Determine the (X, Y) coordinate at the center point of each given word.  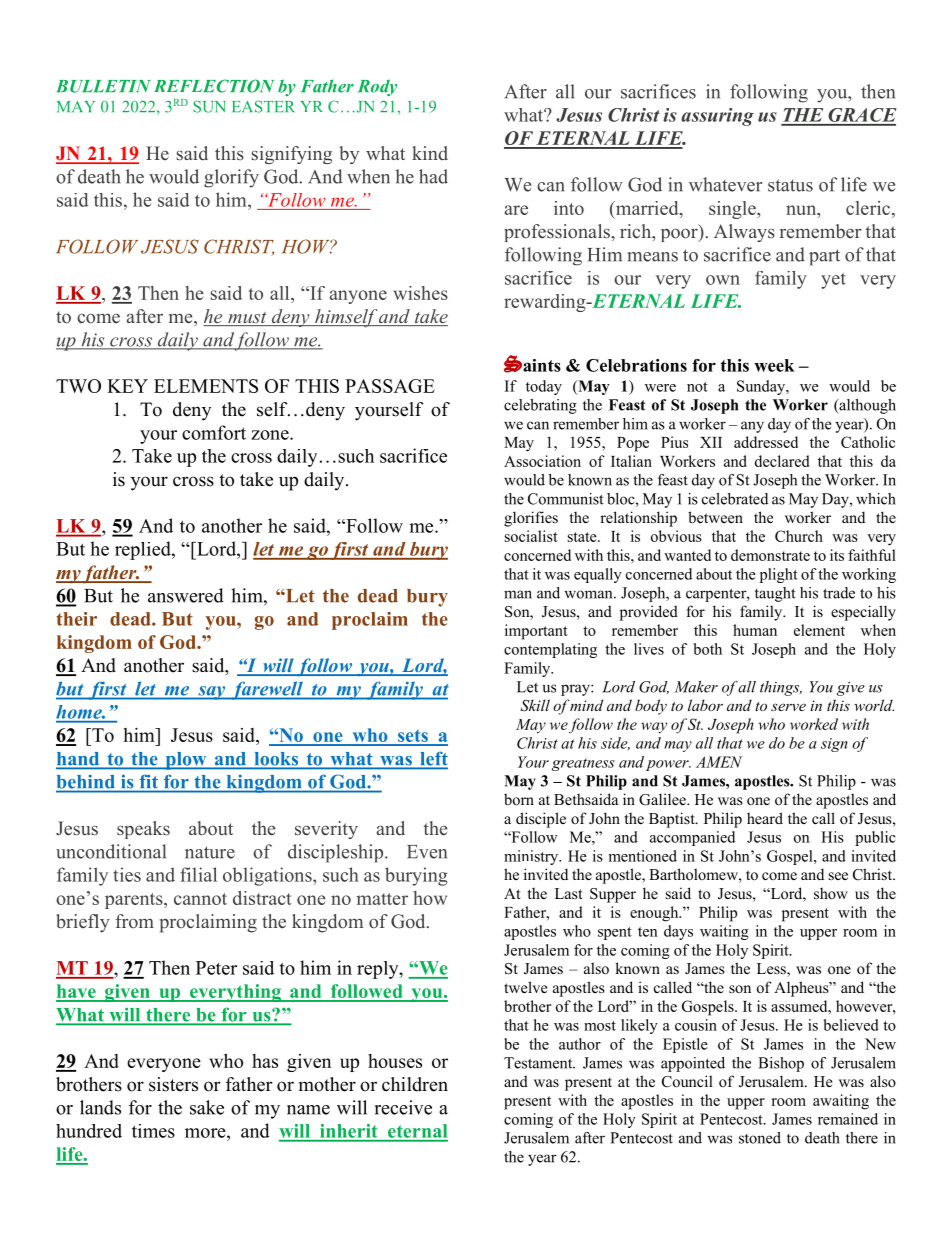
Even (427, 852)
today (544, 387)
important (536, 632)
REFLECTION (214, 86)
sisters (173, 1084)
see (838, 876)
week (774, 365)
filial (198, 874)
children (415, 1084)
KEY (127, 386)
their (77, 619)
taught (775, 594)
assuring (717, 117)
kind (430, 153)
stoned (760, 1138)
